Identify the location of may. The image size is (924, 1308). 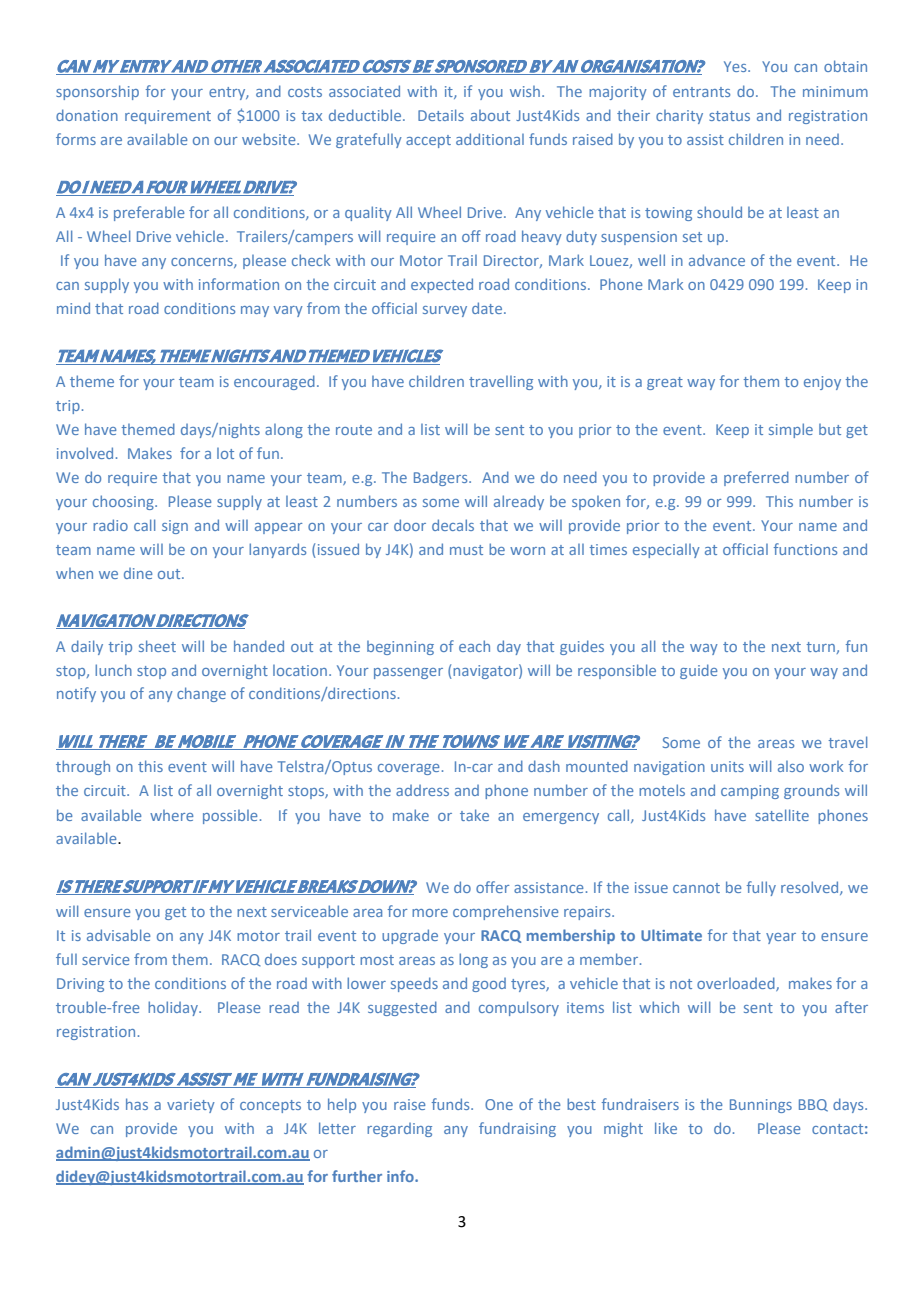
(255, 311).
